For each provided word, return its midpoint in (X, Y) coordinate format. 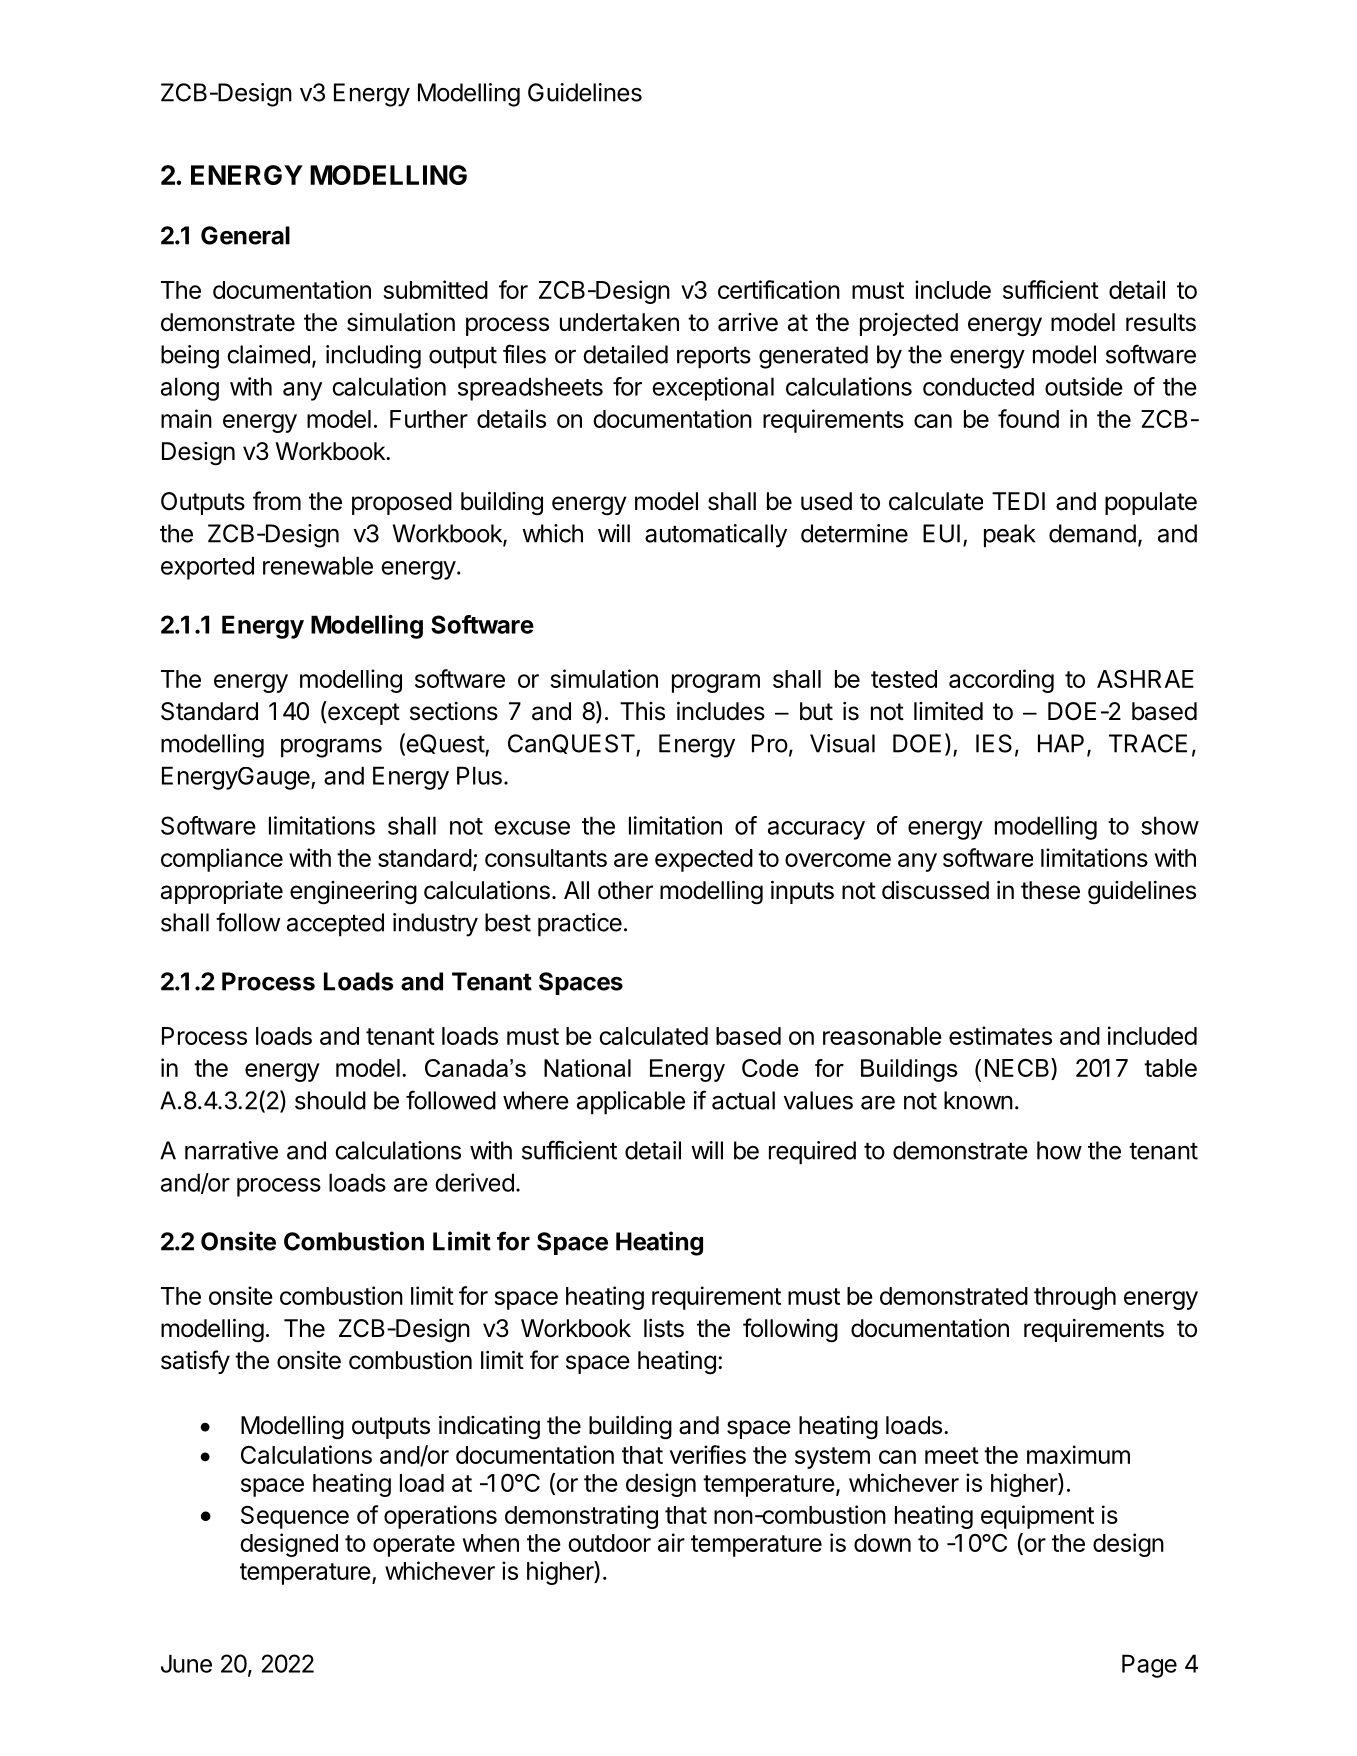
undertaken (619, 322)
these (1050, 890)
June (186, 1663)
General (245, 235)
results (1161, 322)
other (625, 890)
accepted (335, 925)
